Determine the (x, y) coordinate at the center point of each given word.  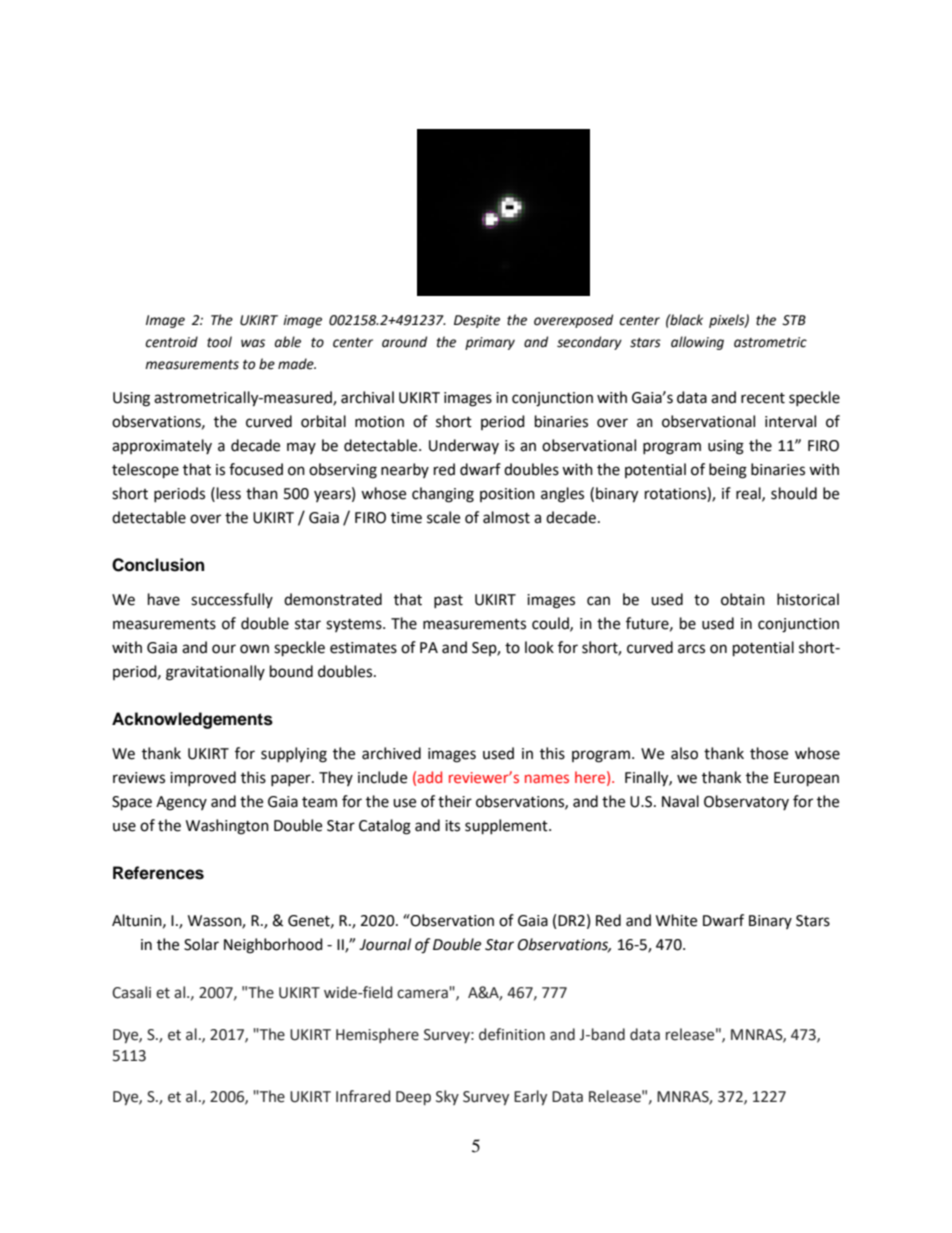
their (455, 801)
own (254, 649)
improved (203, 778)
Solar (201, 944)
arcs (691, 649)
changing (443, 495)
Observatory (746, 802)
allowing (697, 343)
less (229, 493)
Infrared (363, 1096)
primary (490, 343)
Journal (385, 944)
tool (219, 342)
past (448, 601)
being (728, 471)
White (676, 920)
